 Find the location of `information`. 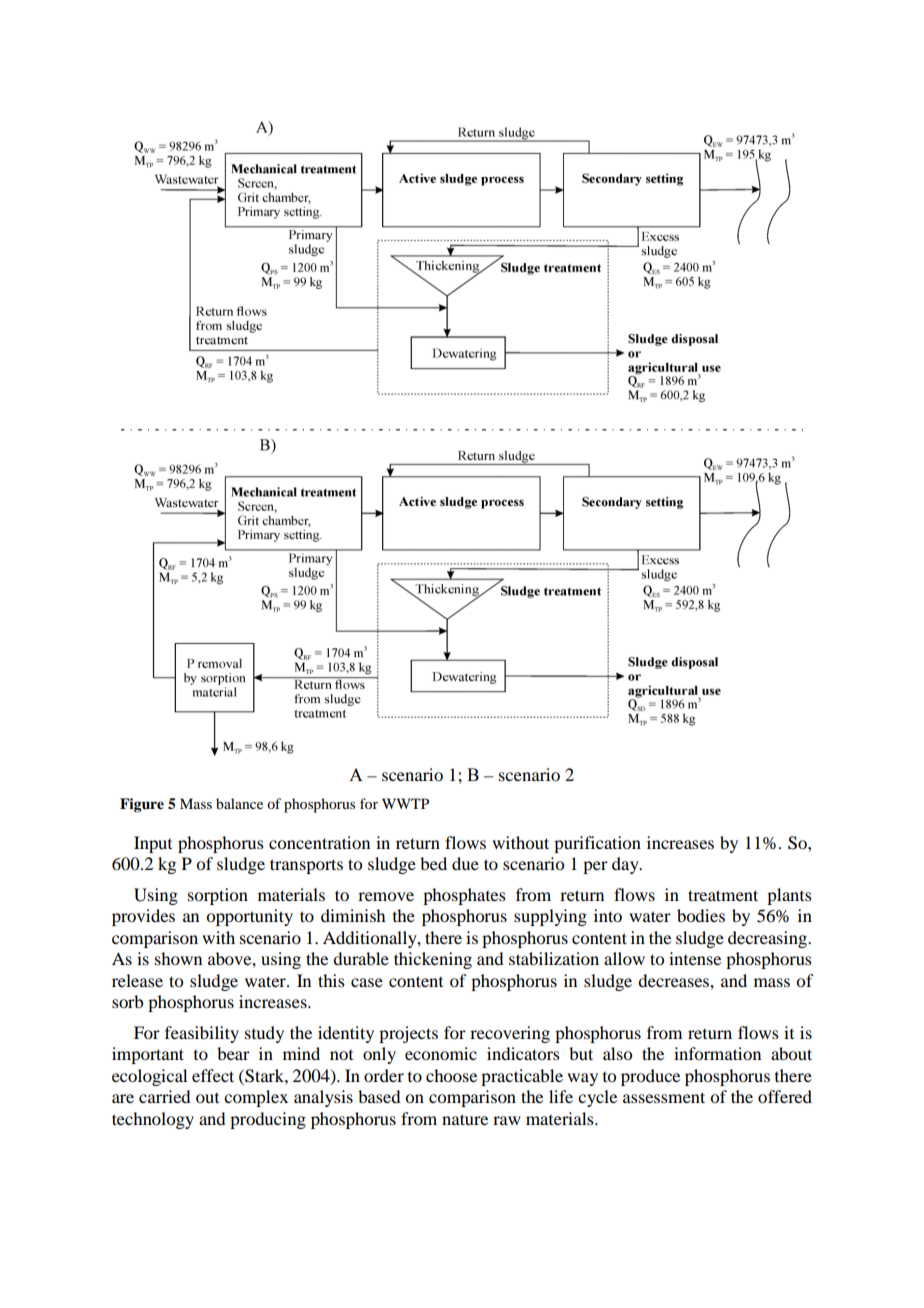

information is located at coordinates (717, 1053).
